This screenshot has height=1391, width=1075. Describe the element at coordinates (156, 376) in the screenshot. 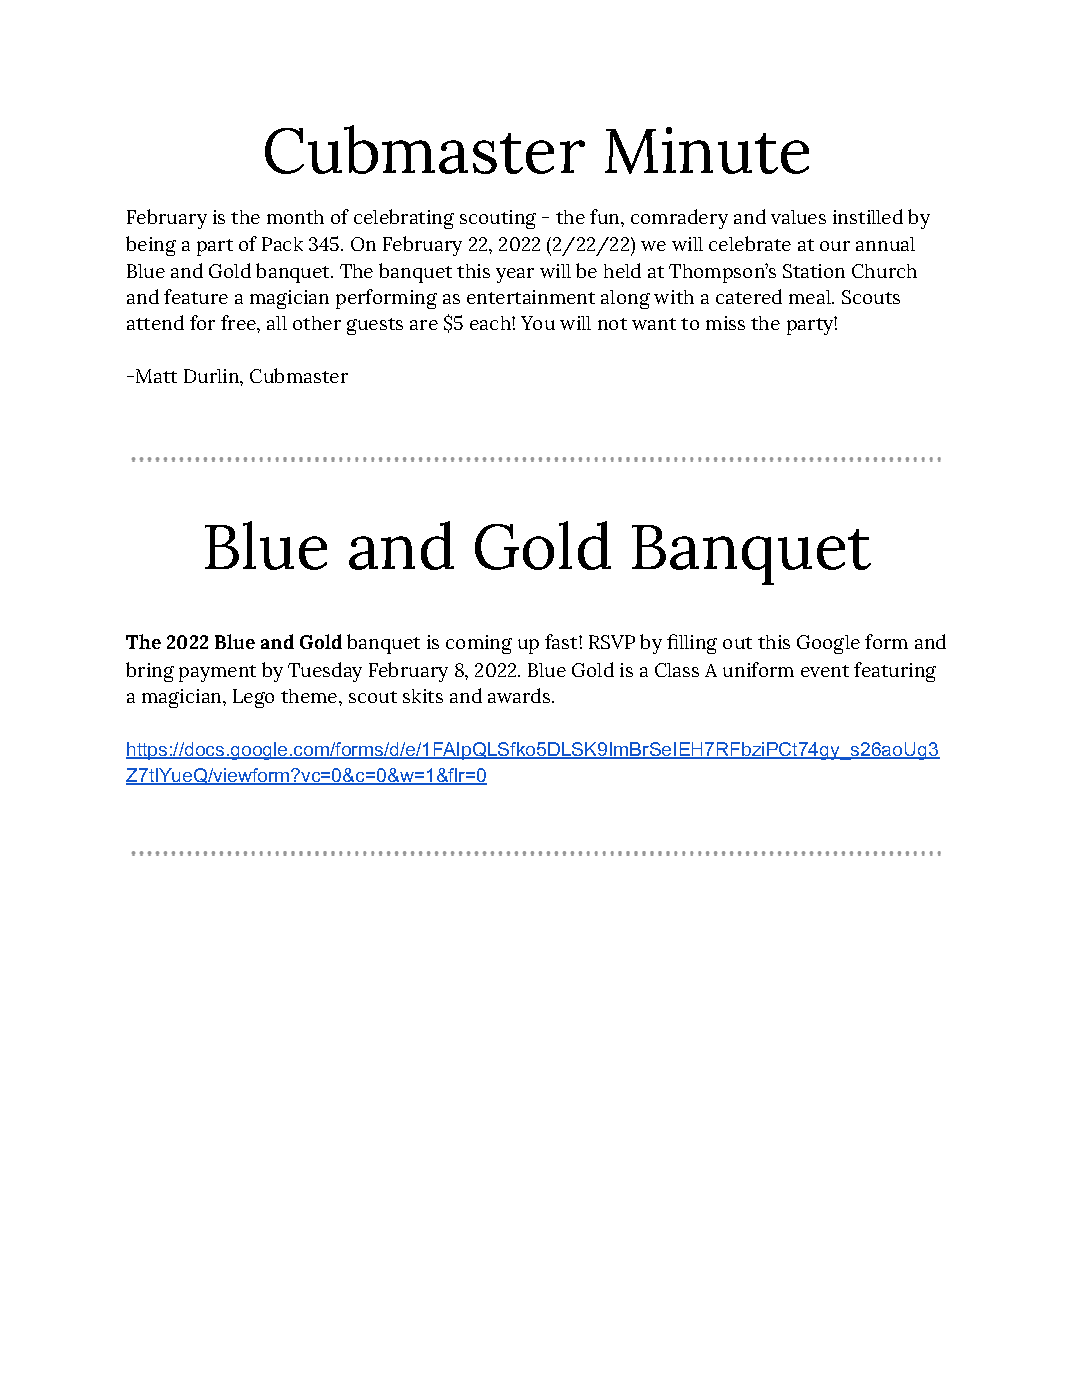

I see `Matt` at that location.
